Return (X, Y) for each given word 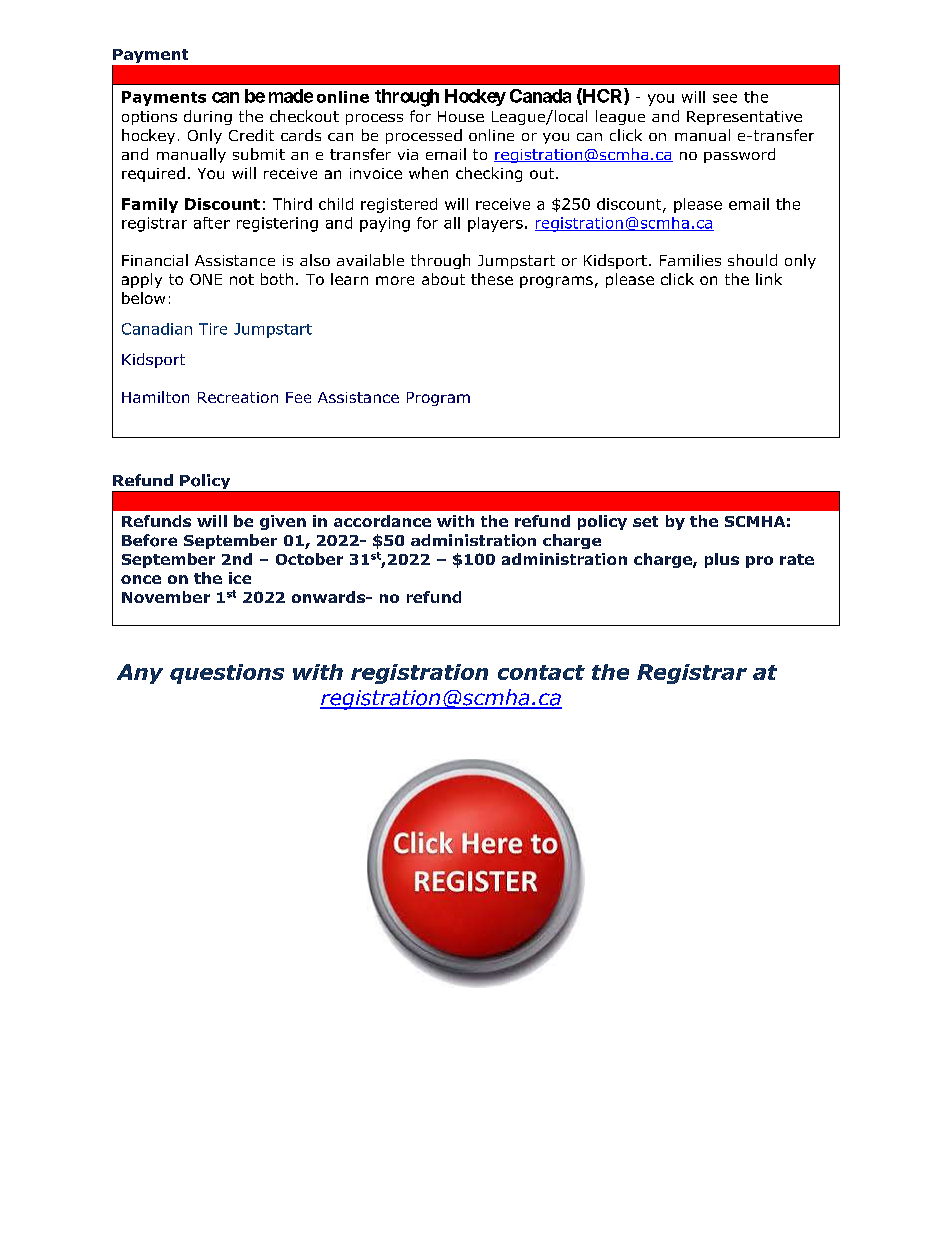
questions (227, 674)
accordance (382, 521)
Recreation (238, 397)
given (283, 522)
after (212, 223)
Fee (298, 397)
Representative (744, 118)
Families (690, 260)
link (769, 279)
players (495, 224)
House (461, 116)
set (645, 521)
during (208, 117)
